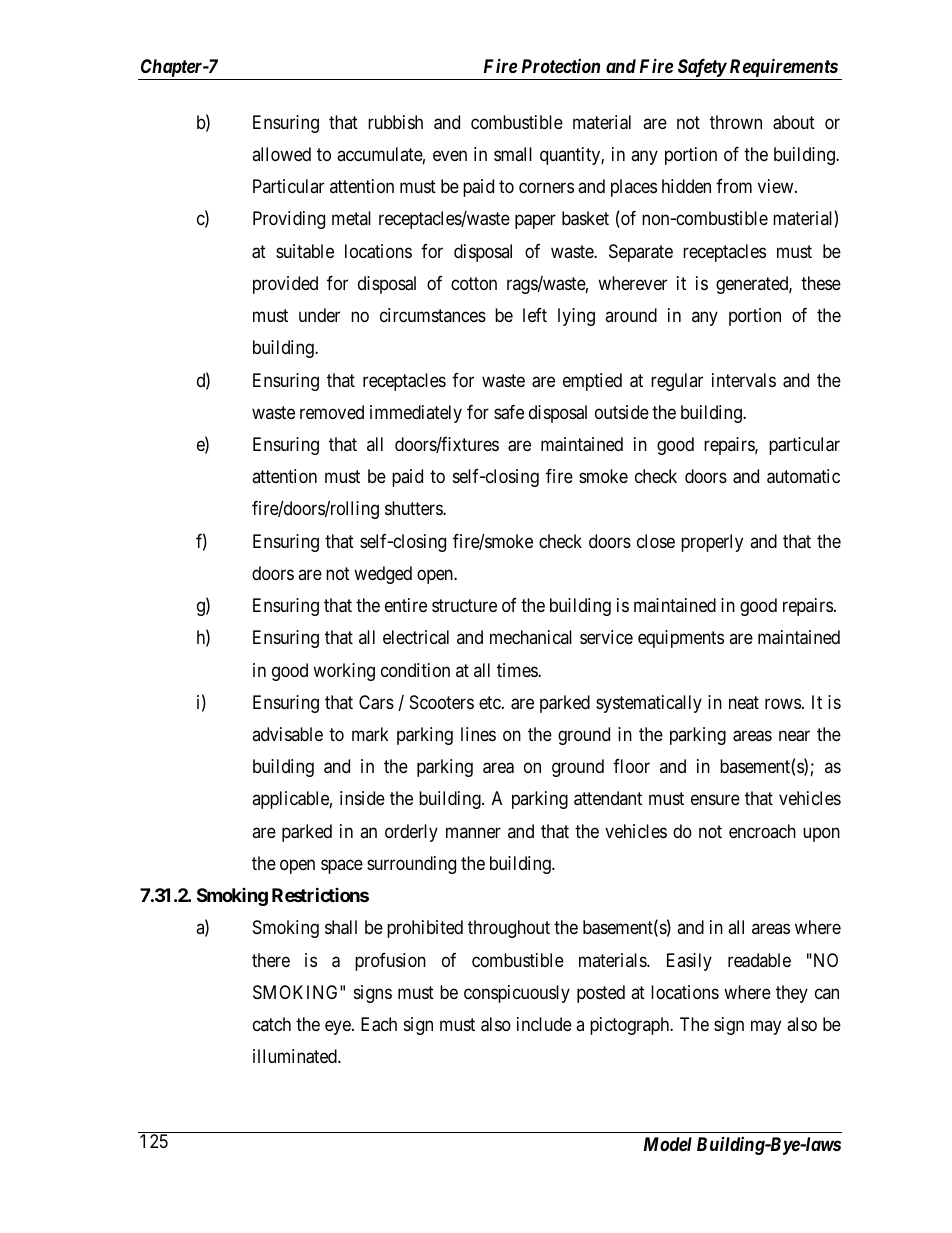  What do you see at coordinates (592, 382) in the image?
I see `emptied` at bounding box center [592, 382].
